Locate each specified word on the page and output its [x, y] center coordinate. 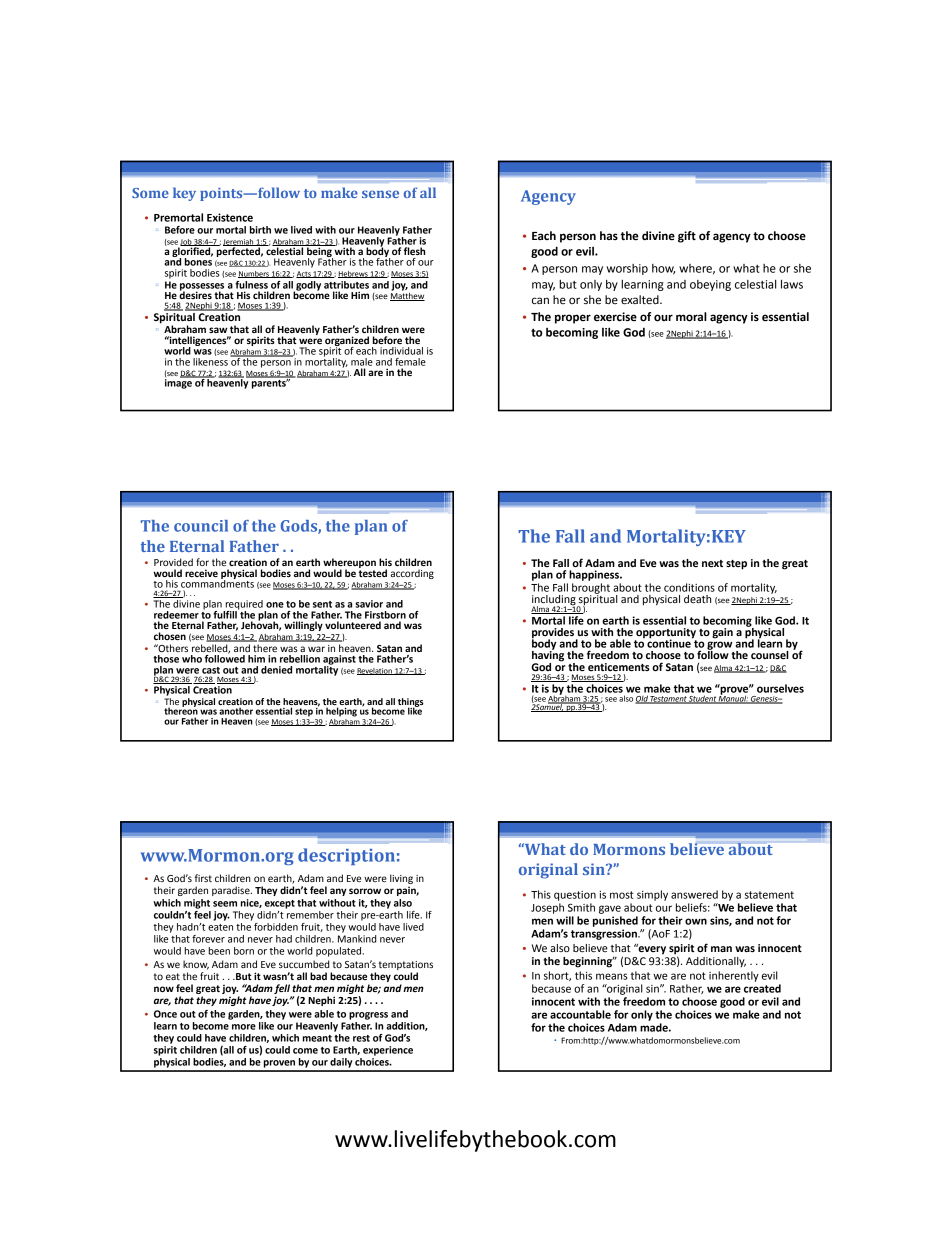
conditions [689, 587]
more [244, 1027]
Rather [686, 989]
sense [380, 194]
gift [687, 237]
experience [388, 1051]
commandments [217, 583]
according [412, 574]
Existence [230, 217]
